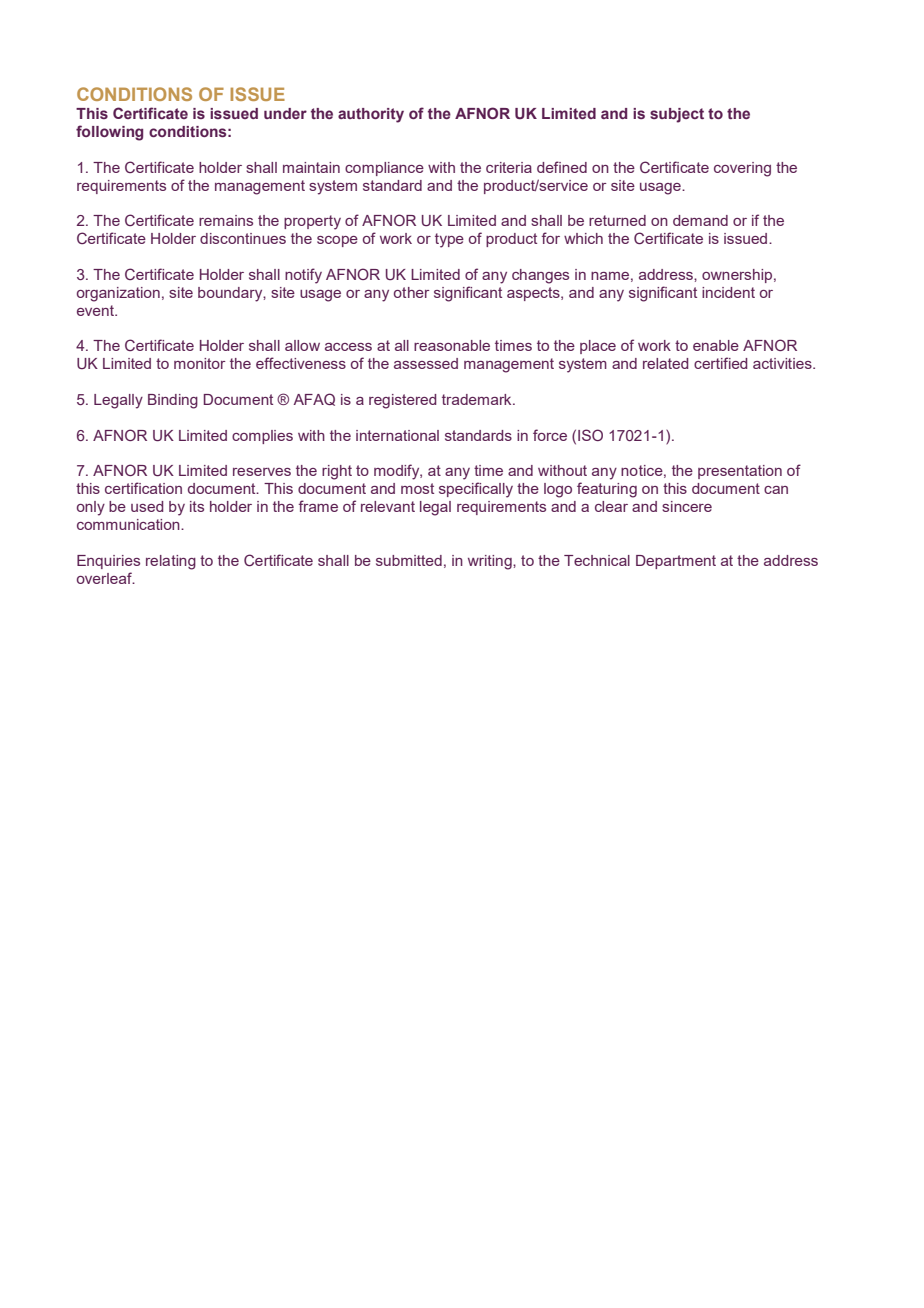 This screenshot has width=924, height=1308. What do you see at coordinates (173, 401) in the screenshot?
I see `Binding` at bounding box center [173, 401].
